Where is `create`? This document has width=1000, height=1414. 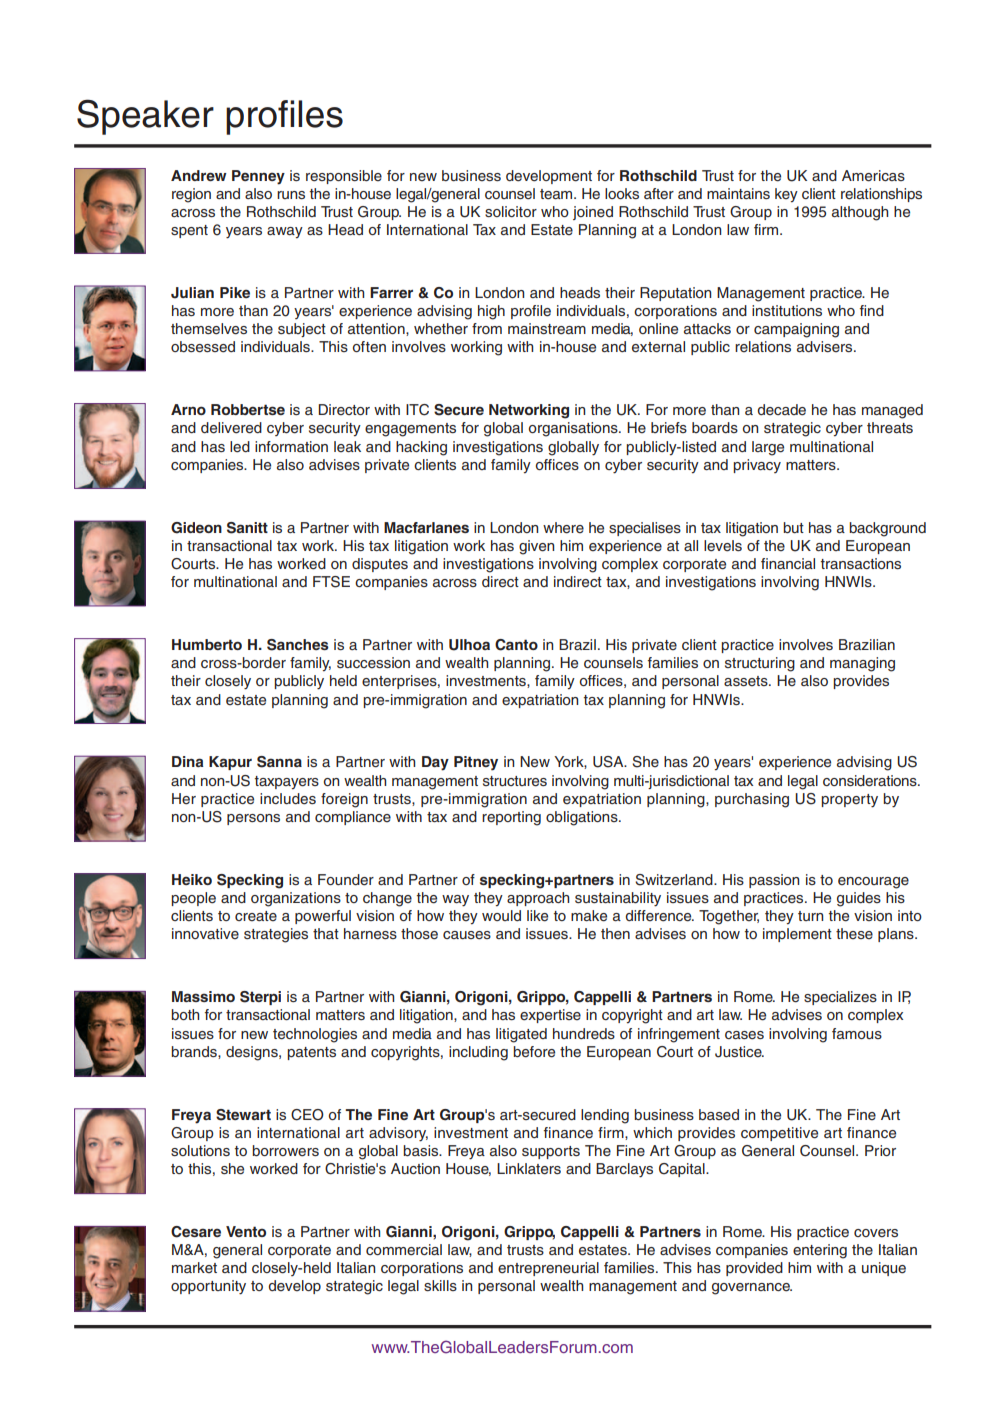 create is located at coordinates (256, 916).
